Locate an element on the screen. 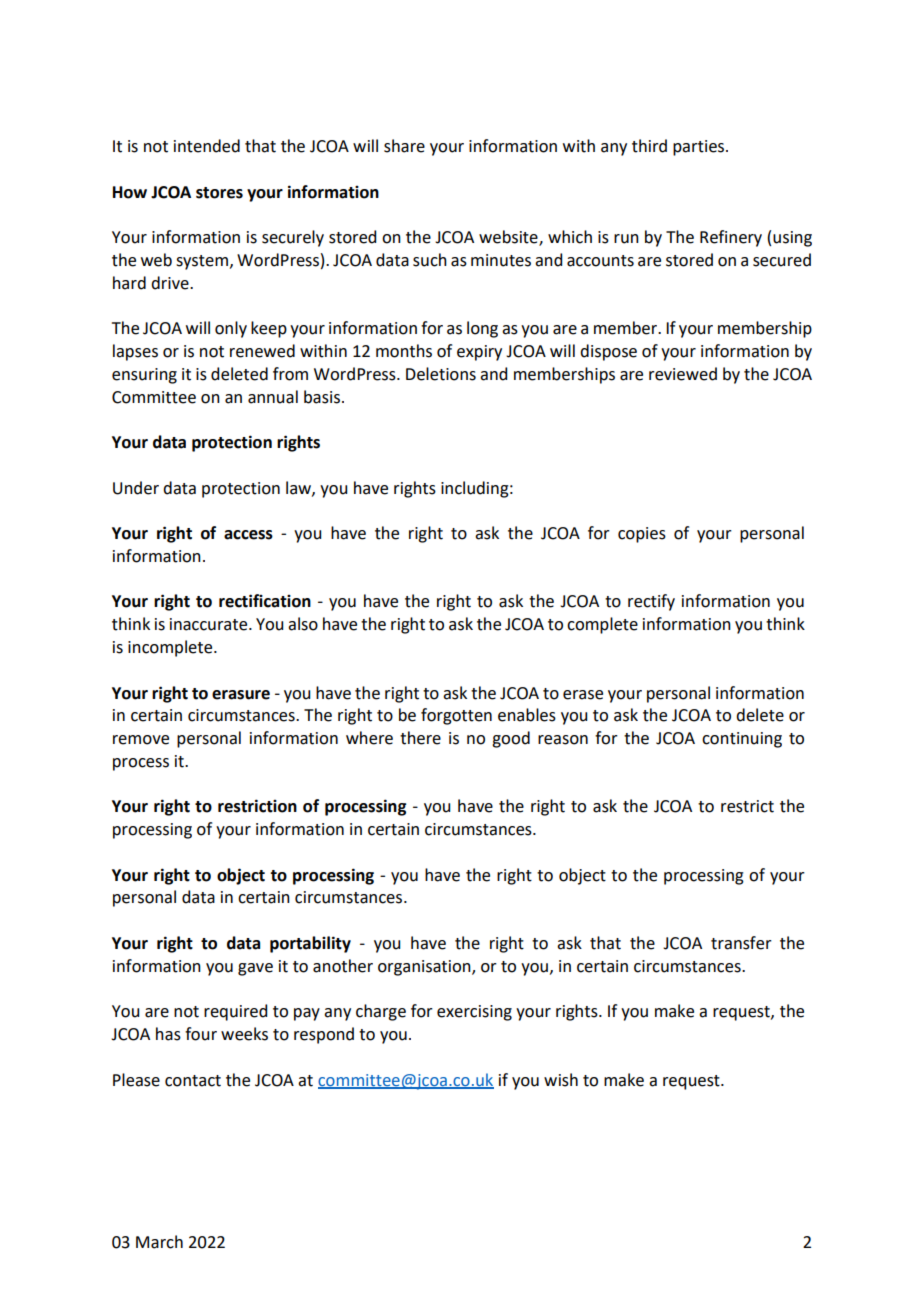  forgotten is located at coordinates (456, 716).
